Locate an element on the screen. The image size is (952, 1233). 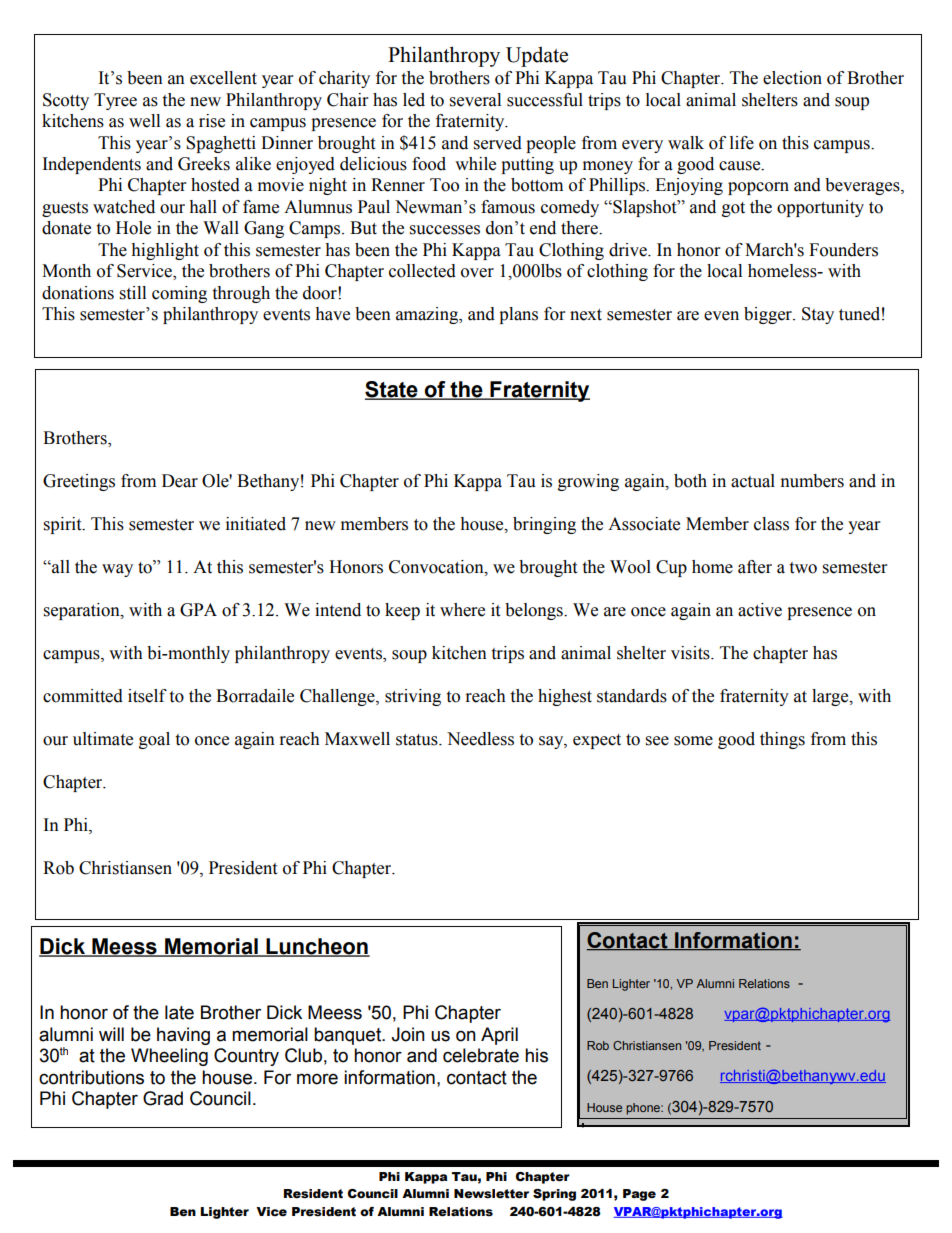
Tyree is located at coordinates (115, 101).
